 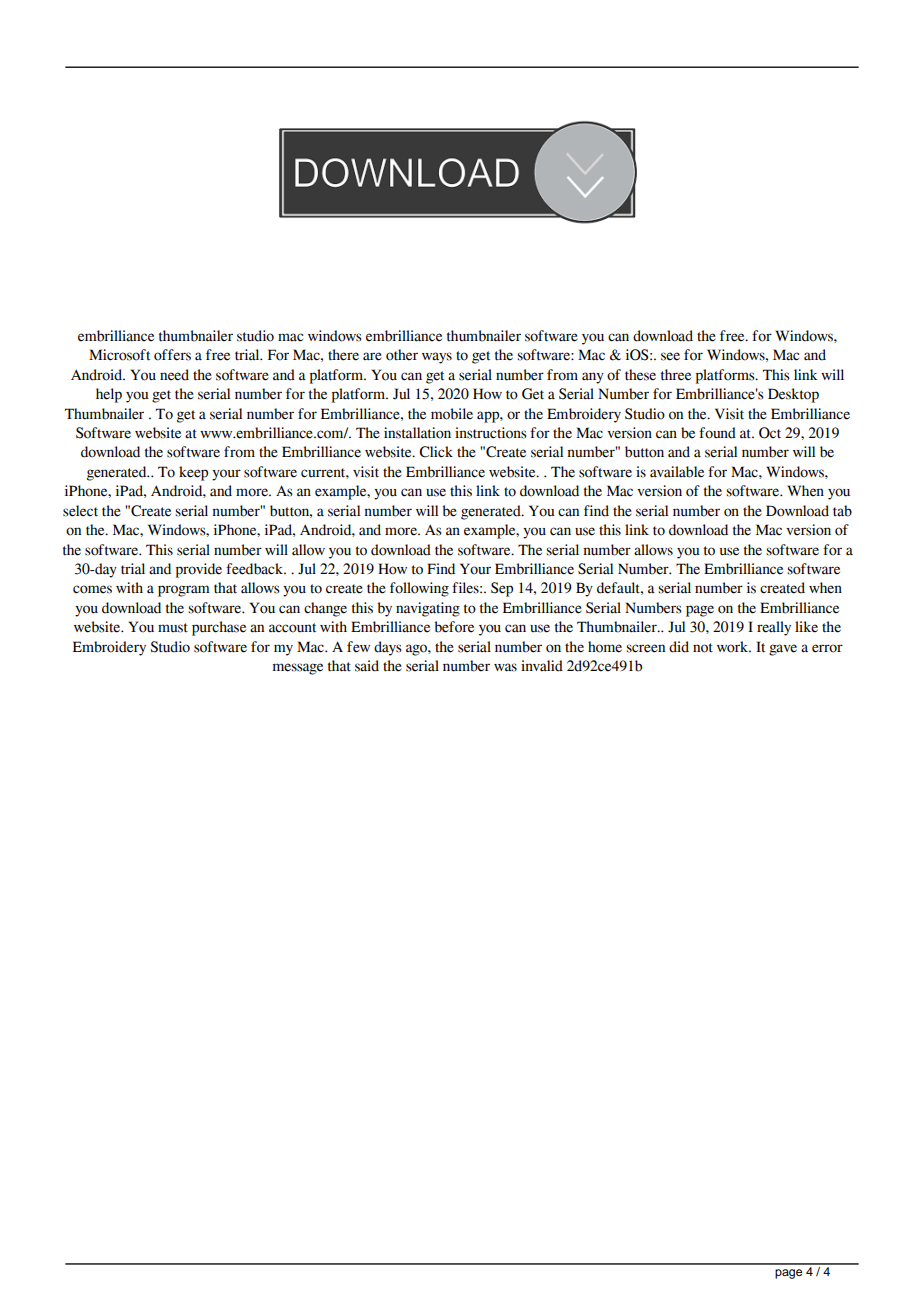 I want to click on was, so click(x=505, y=667).
